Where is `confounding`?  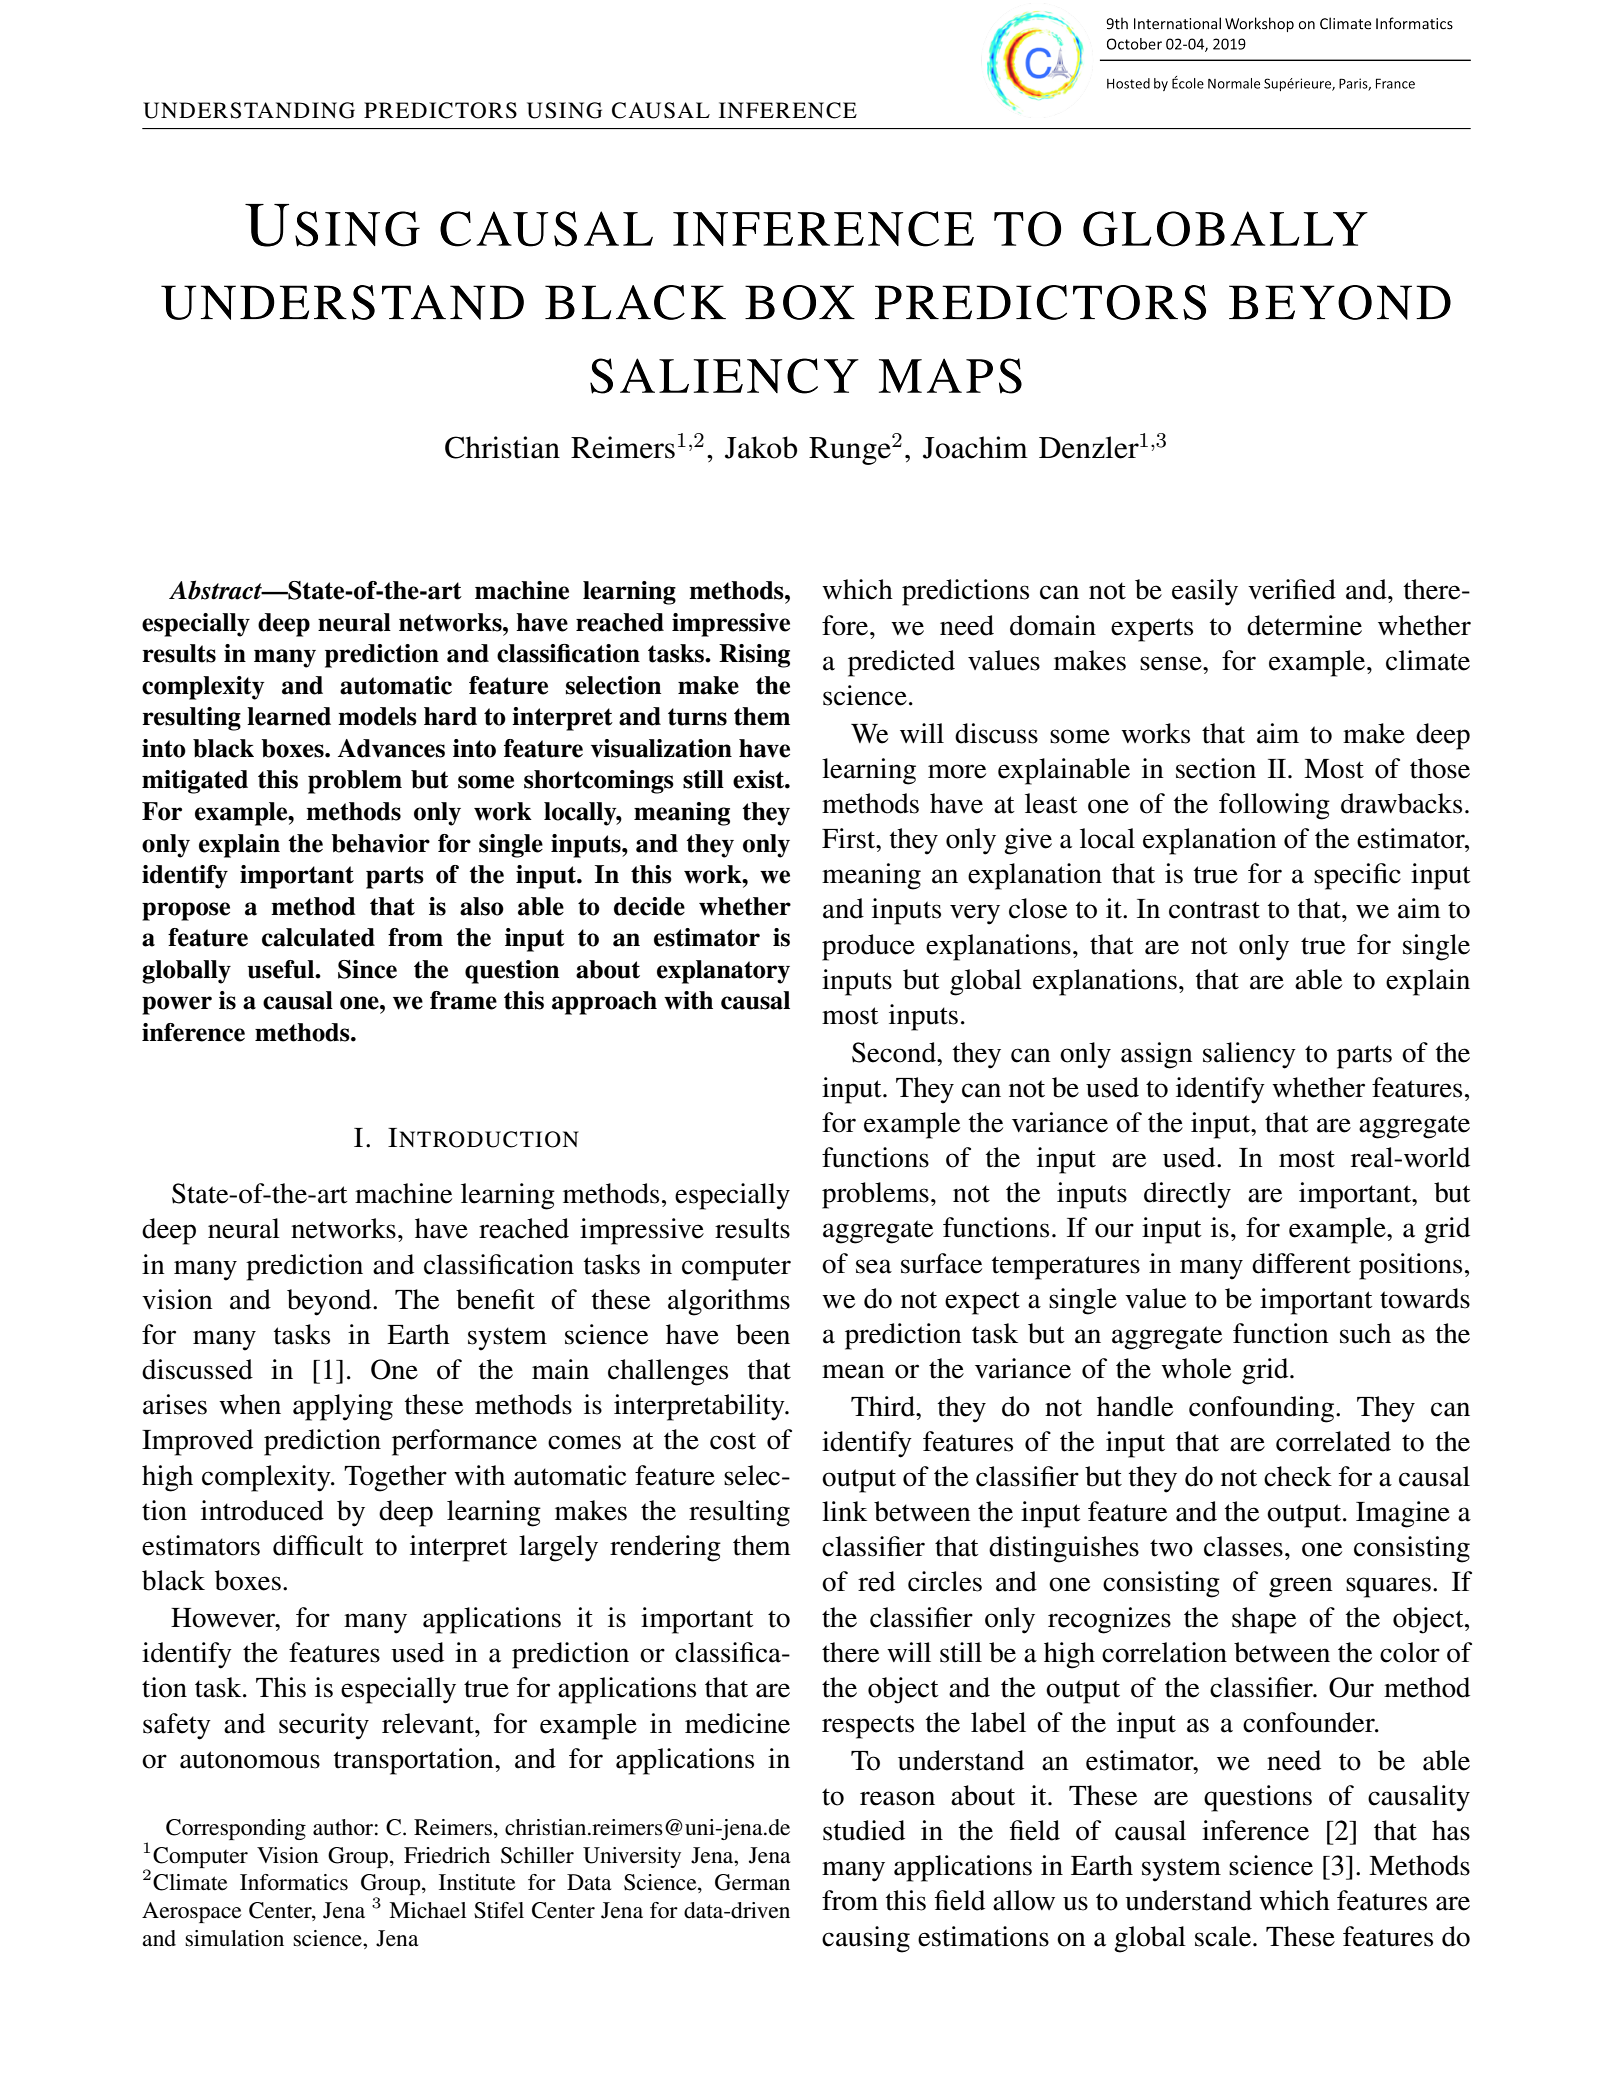 confounding is located at coordinates (1261, 1409).
